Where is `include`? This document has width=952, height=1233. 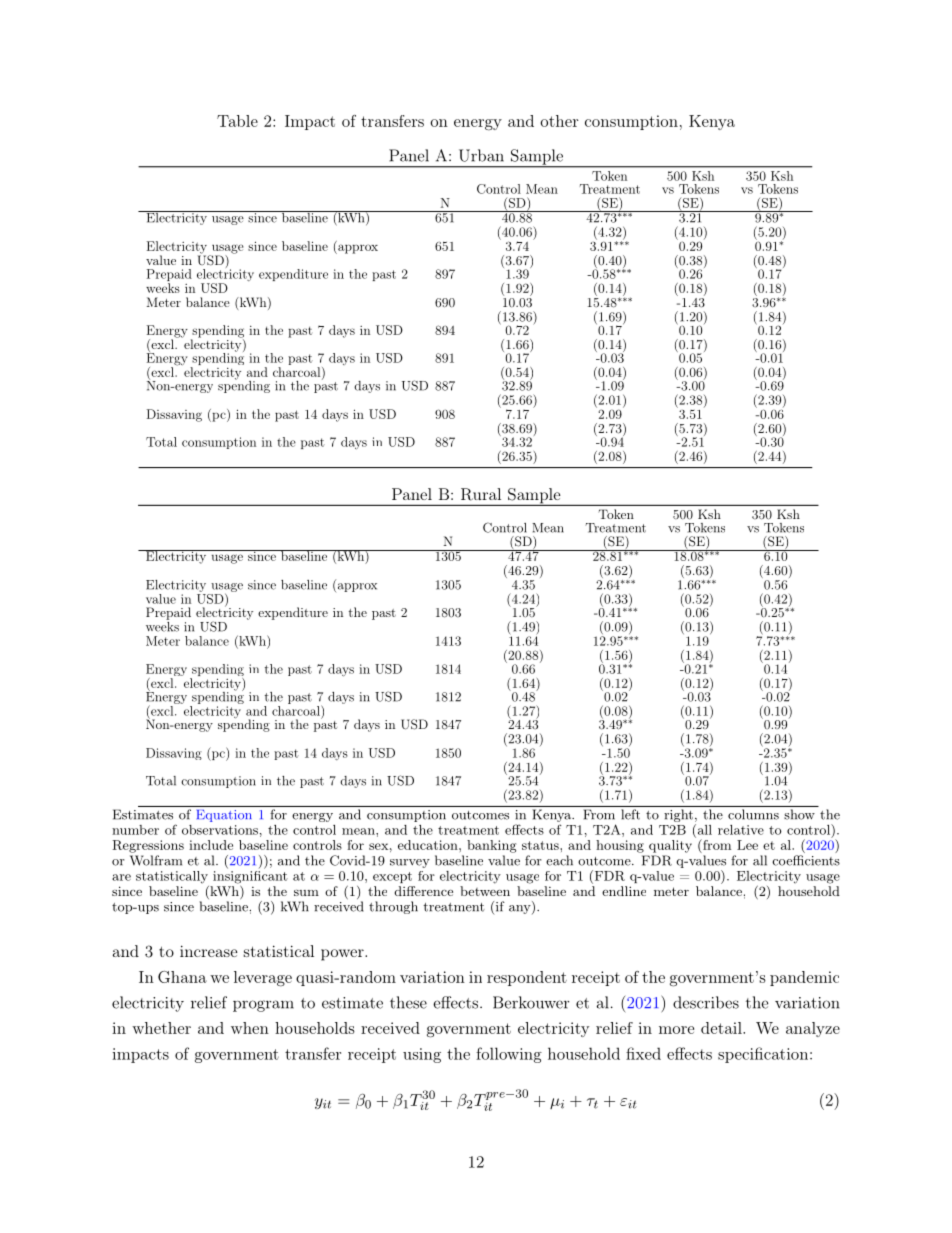 include is located at coordinates (211, 845).
